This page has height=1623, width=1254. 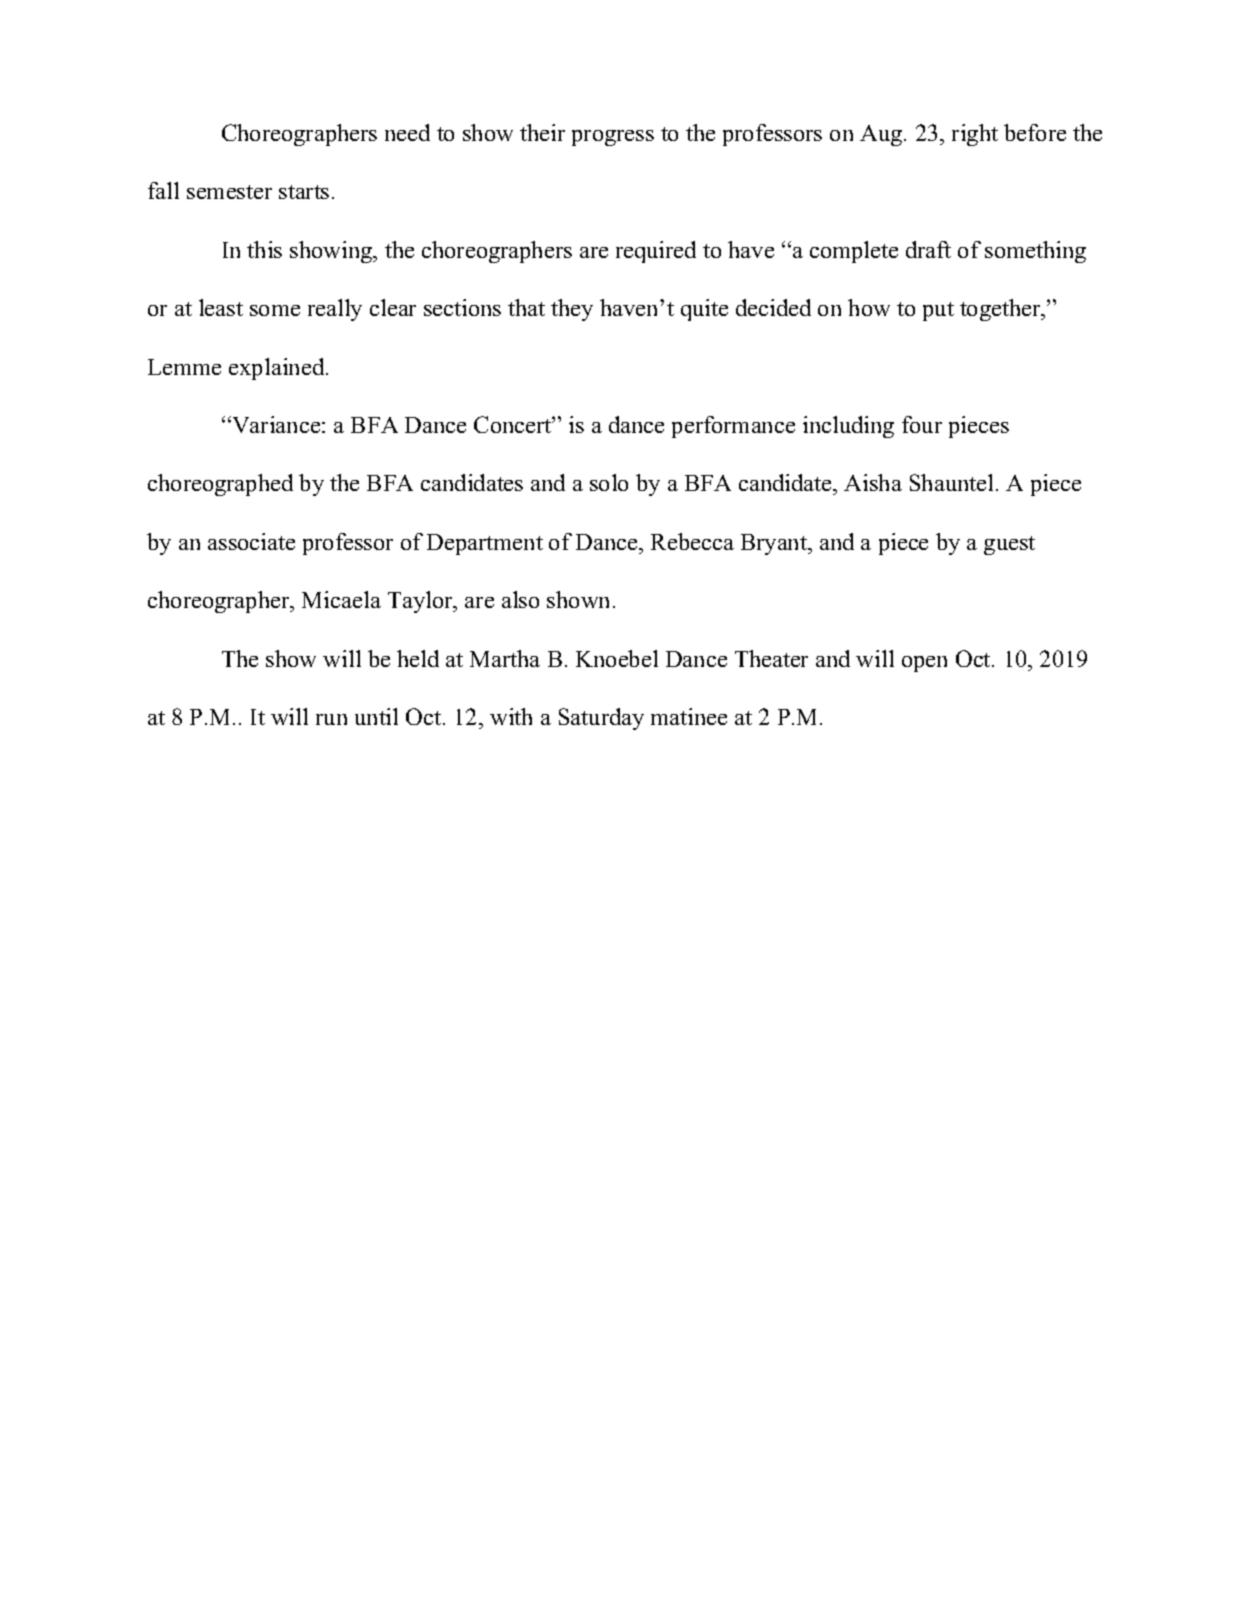 I want to click on starts, so click(x=304, y=192).
